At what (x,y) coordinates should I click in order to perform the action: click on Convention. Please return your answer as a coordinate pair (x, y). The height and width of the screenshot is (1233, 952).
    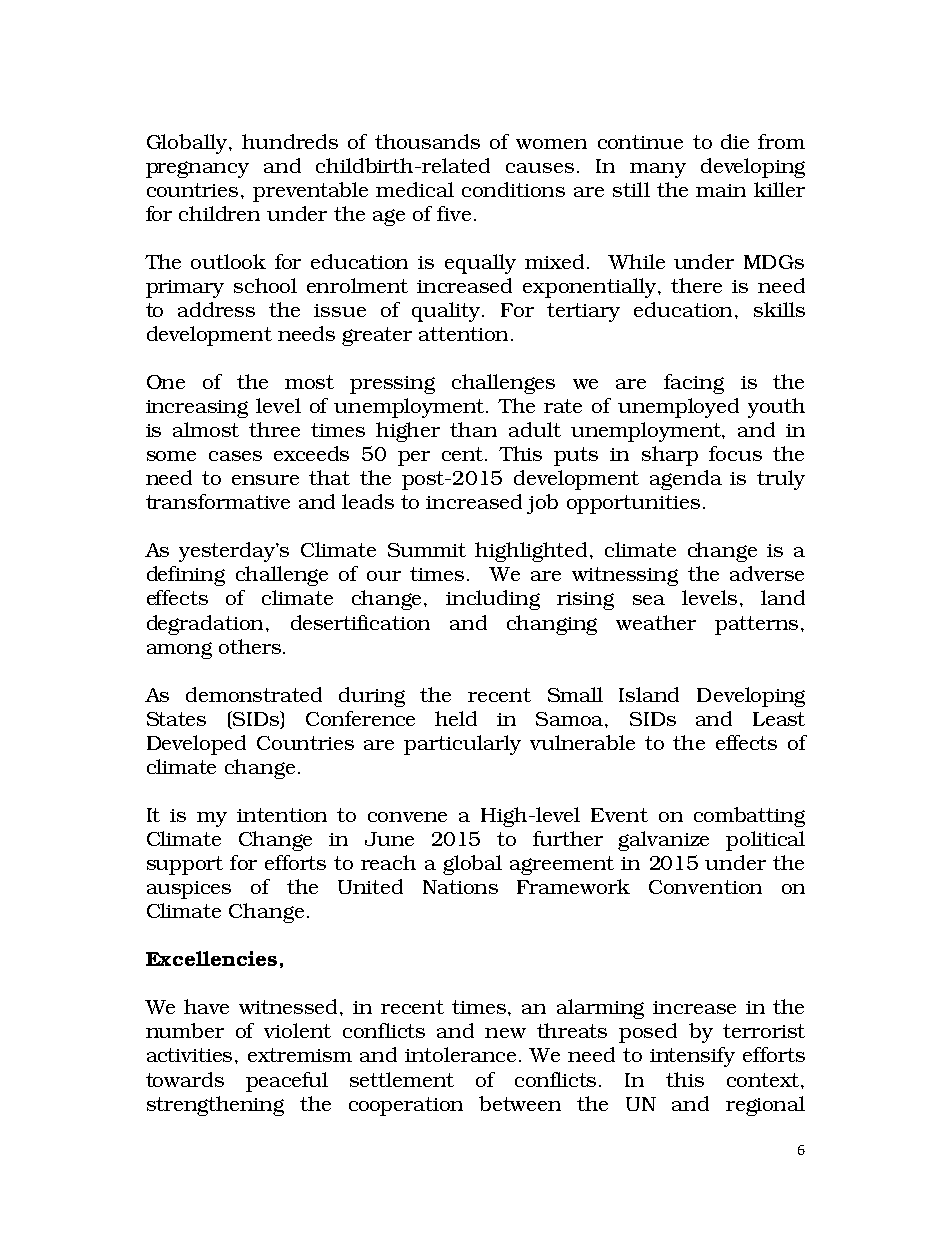
    Looking at the image, I should click on (705, 887).
